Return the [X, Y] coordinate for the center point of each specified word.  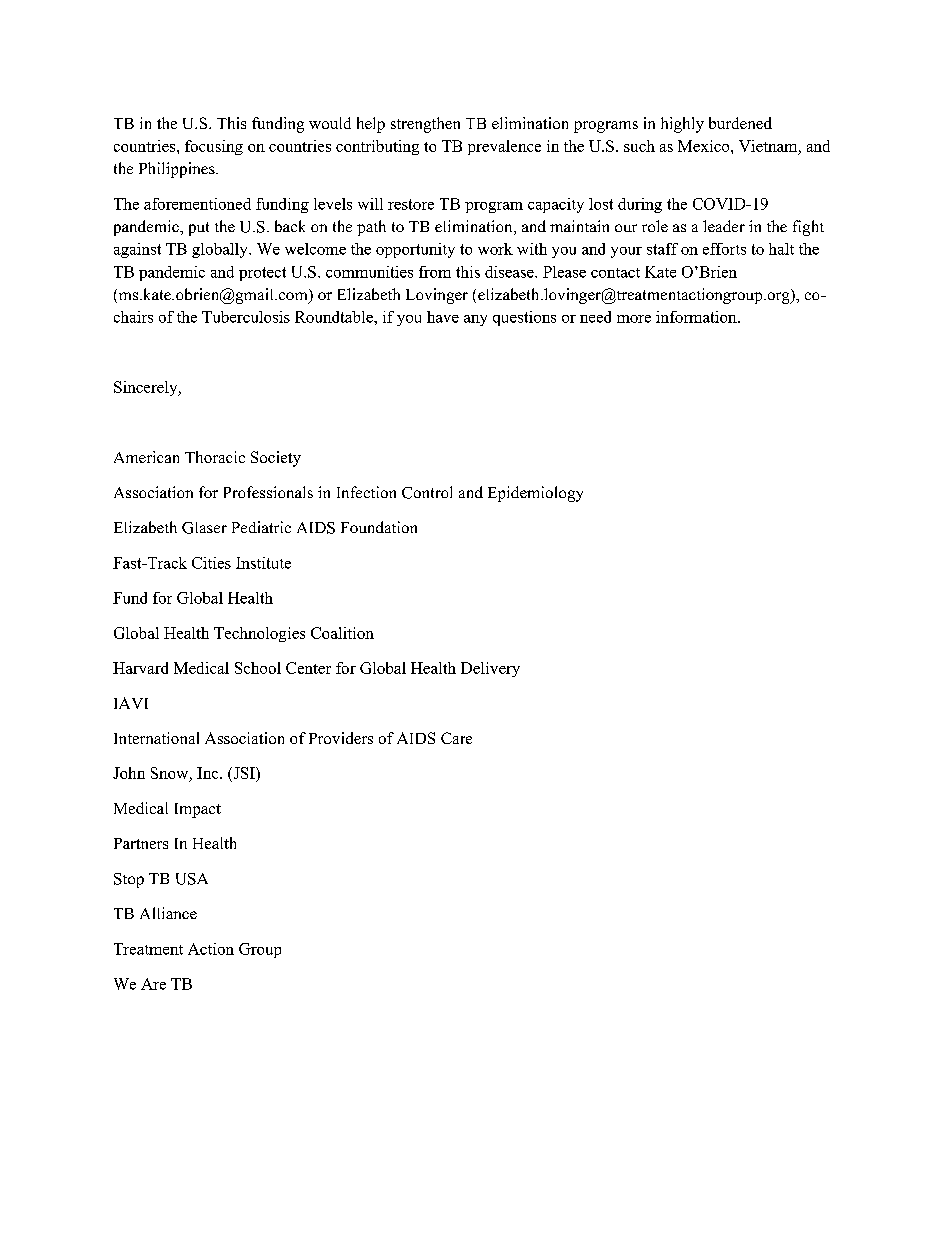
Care [456, 738]
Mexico [705, 146]
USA [192, 879]
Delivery [490, 669]
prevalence [504, 147]
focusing [214, 147]
